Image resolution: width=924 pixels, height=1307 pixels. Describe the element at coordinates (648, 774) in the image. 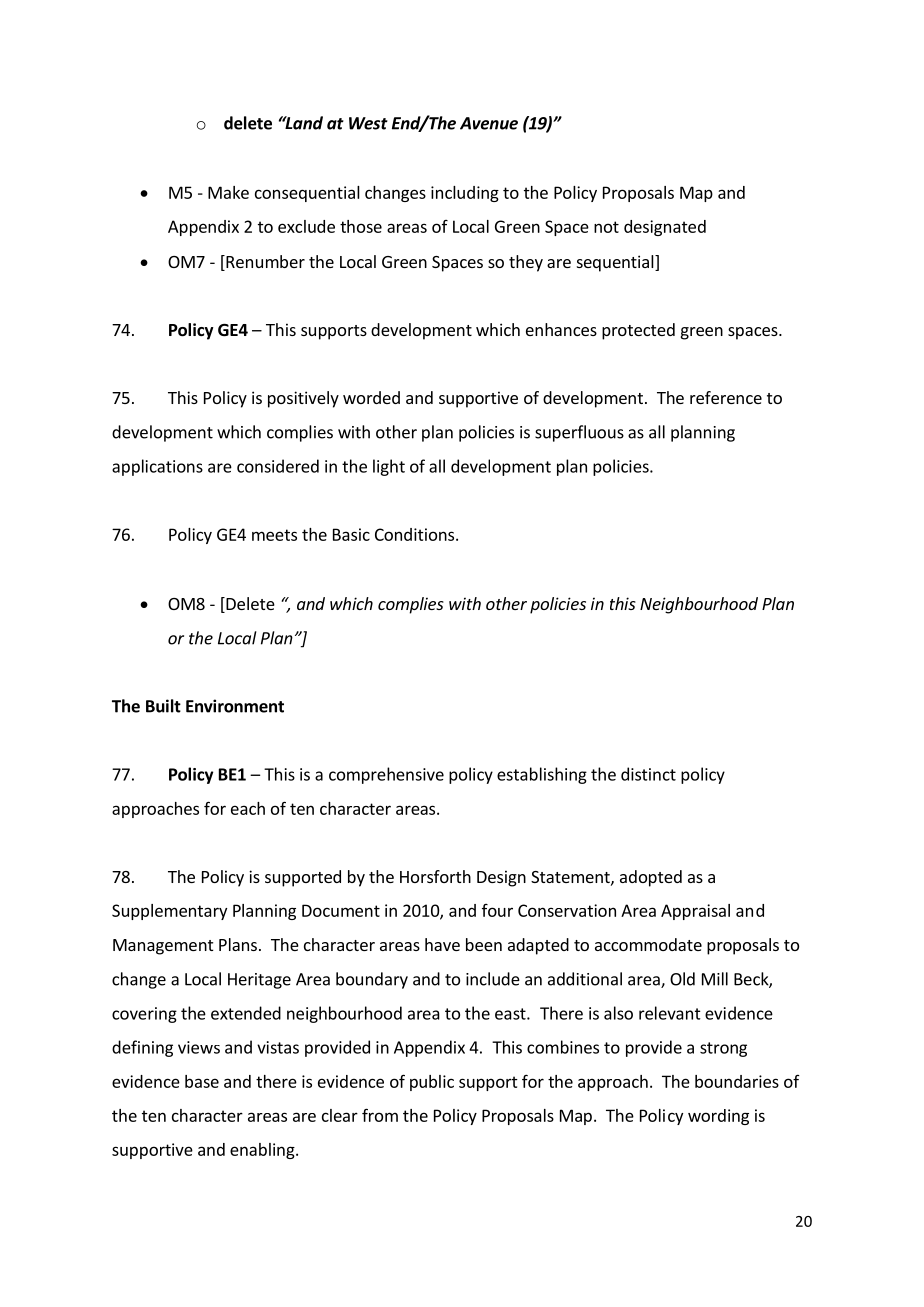

I see `distinct` at that location.
